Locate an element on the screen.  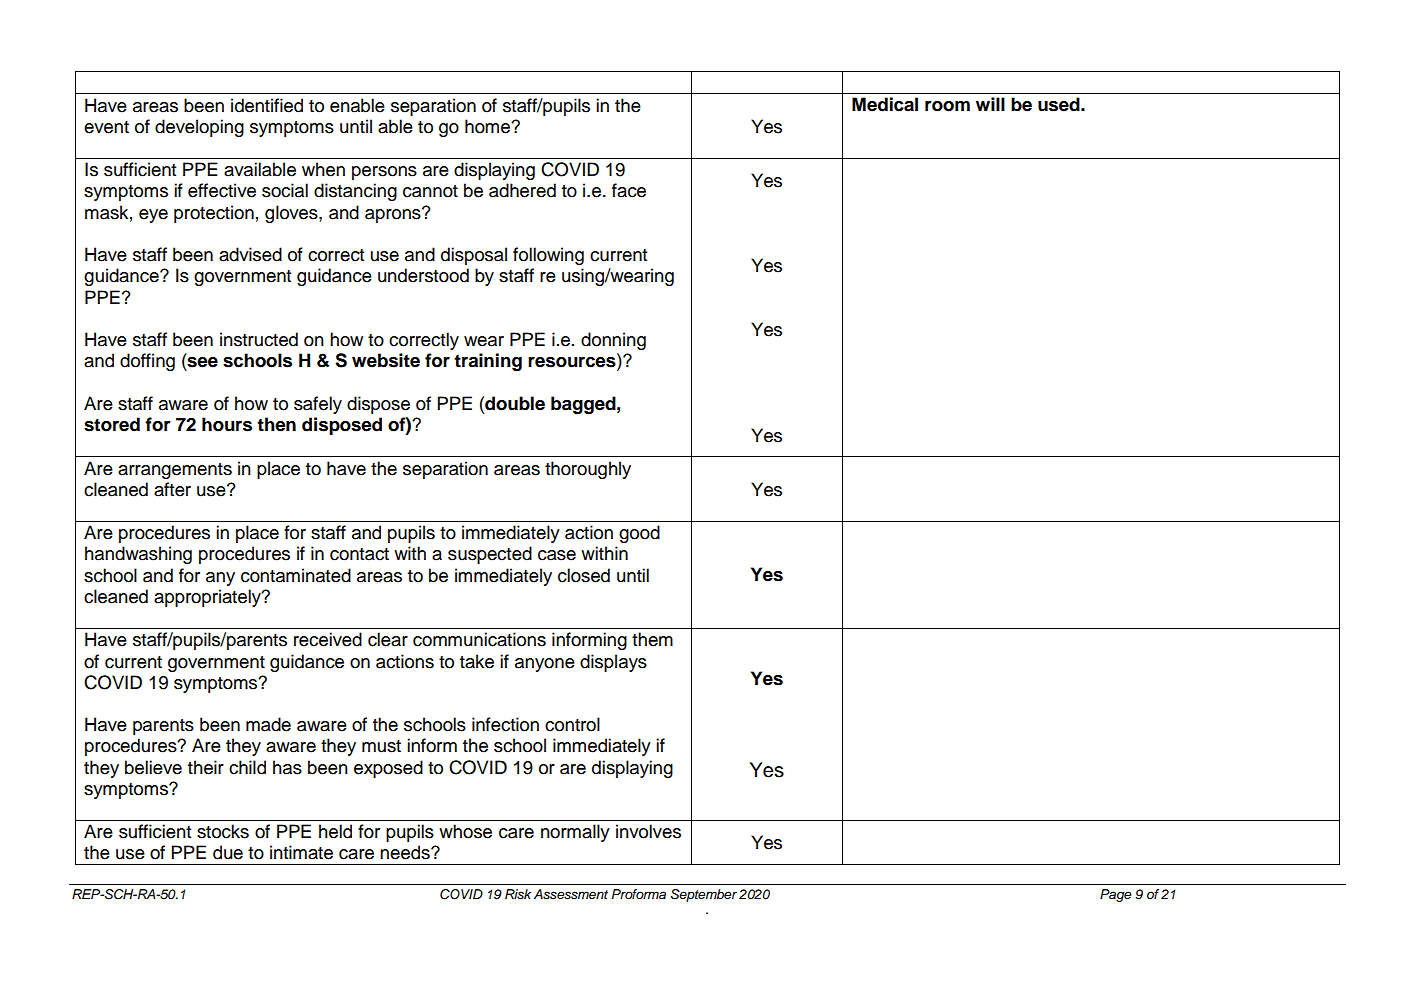
home is located at coordinates (488, 126).
